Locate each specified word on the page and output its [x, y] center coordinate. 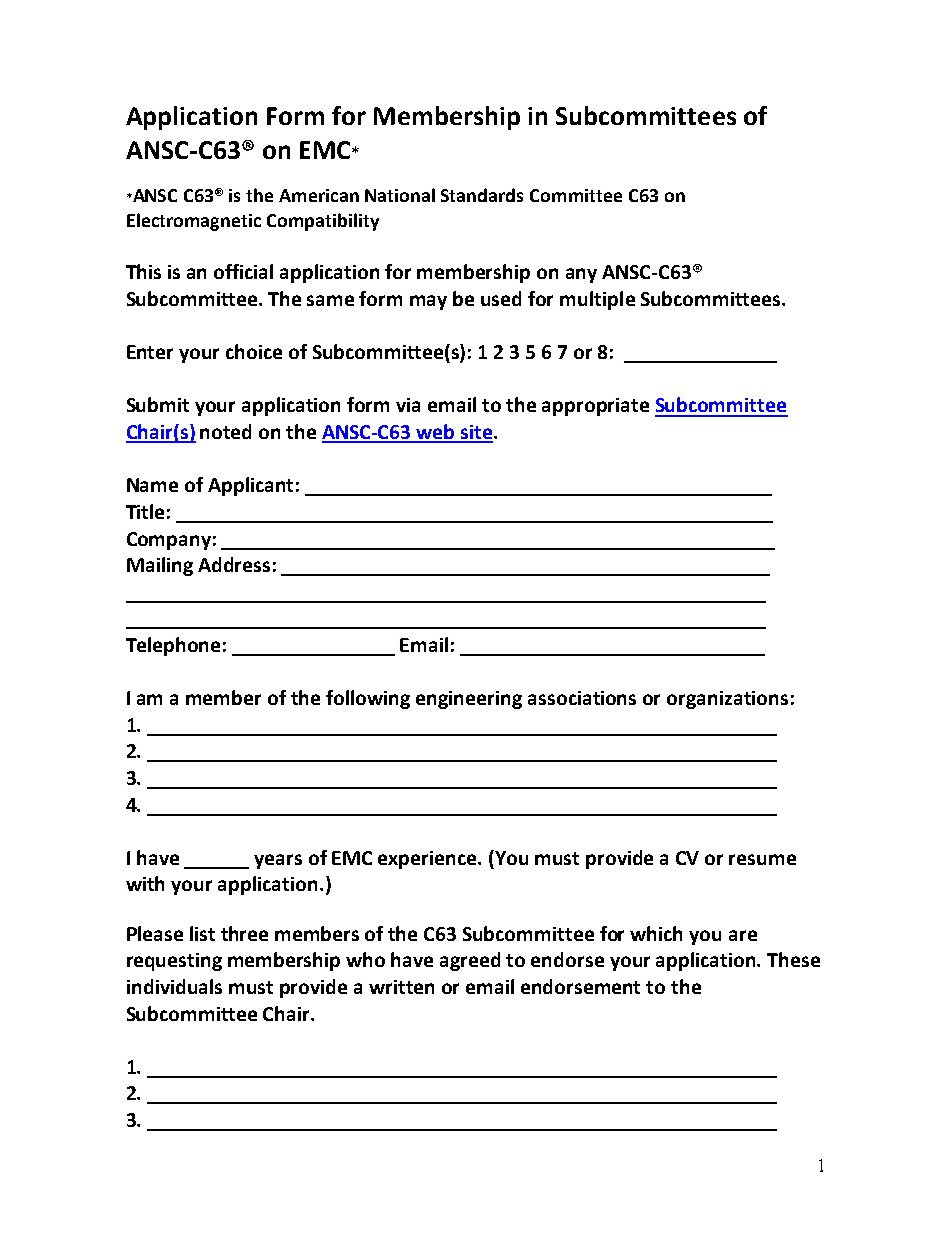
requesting [174, 962]
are [743, 935]
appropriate [595, 407]
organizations [727, 700]
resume [762, 859]
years [278, 861]
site [477, 433]
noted [225, 431]
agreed [470, 961]
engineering [469, 700]
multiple [597, 300]
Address [234, 564]
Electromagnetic [194, 222]
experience [429, 860]
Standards [482, 195]
